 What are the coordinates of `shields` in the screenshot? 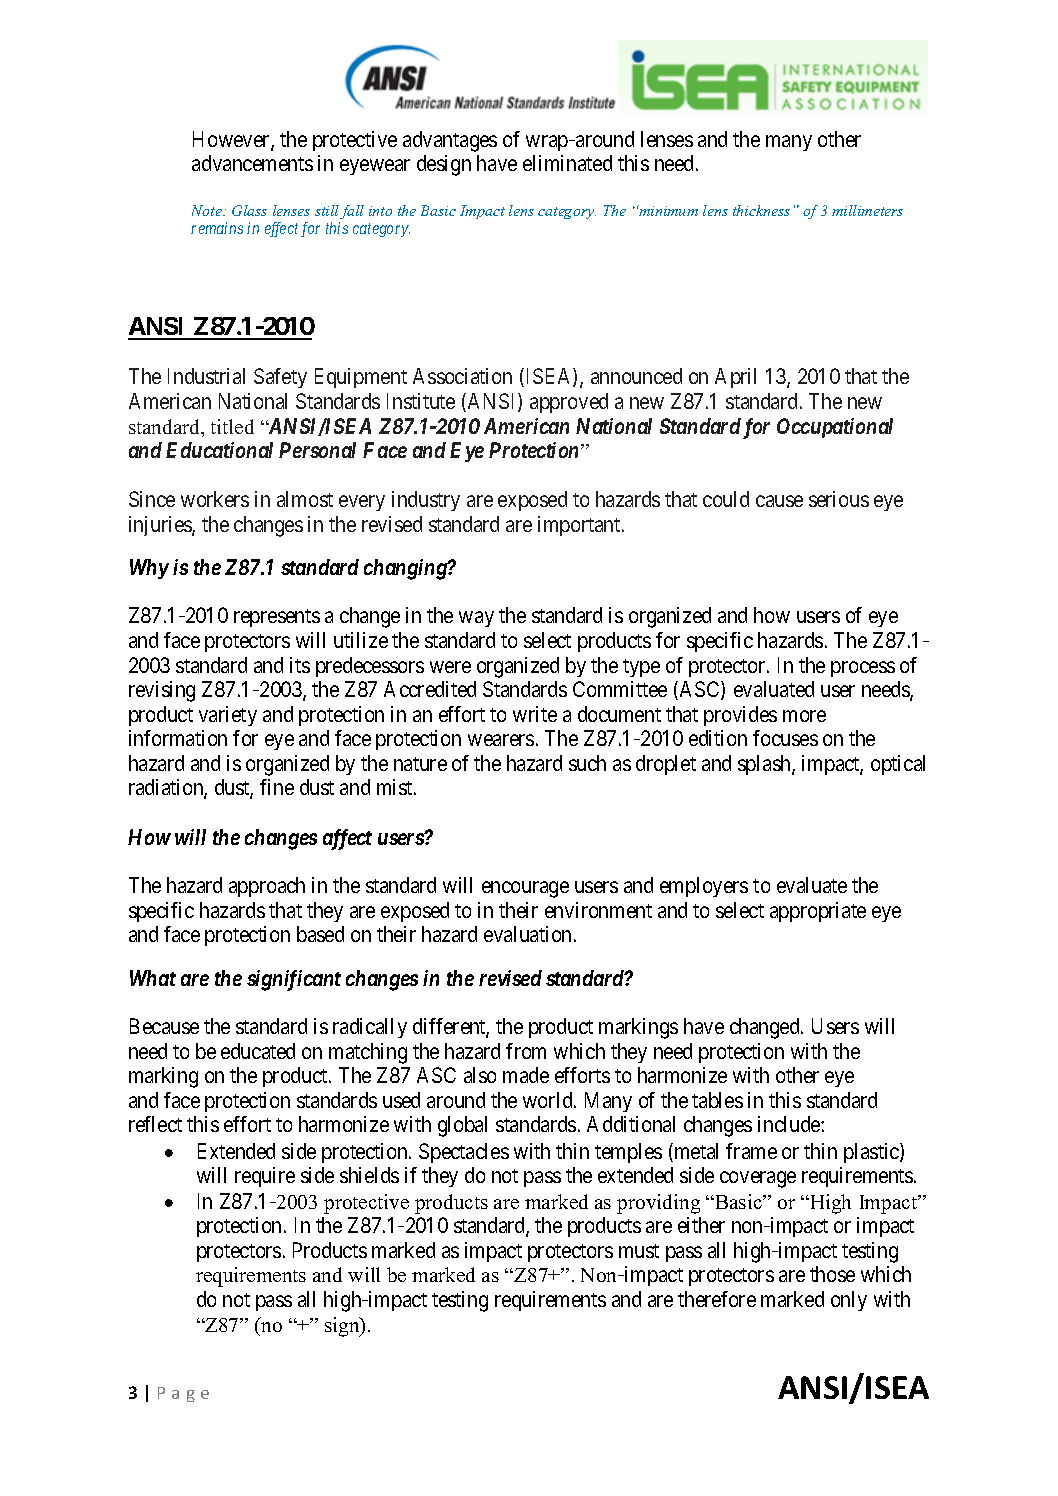 It's located at (369, 1175).
